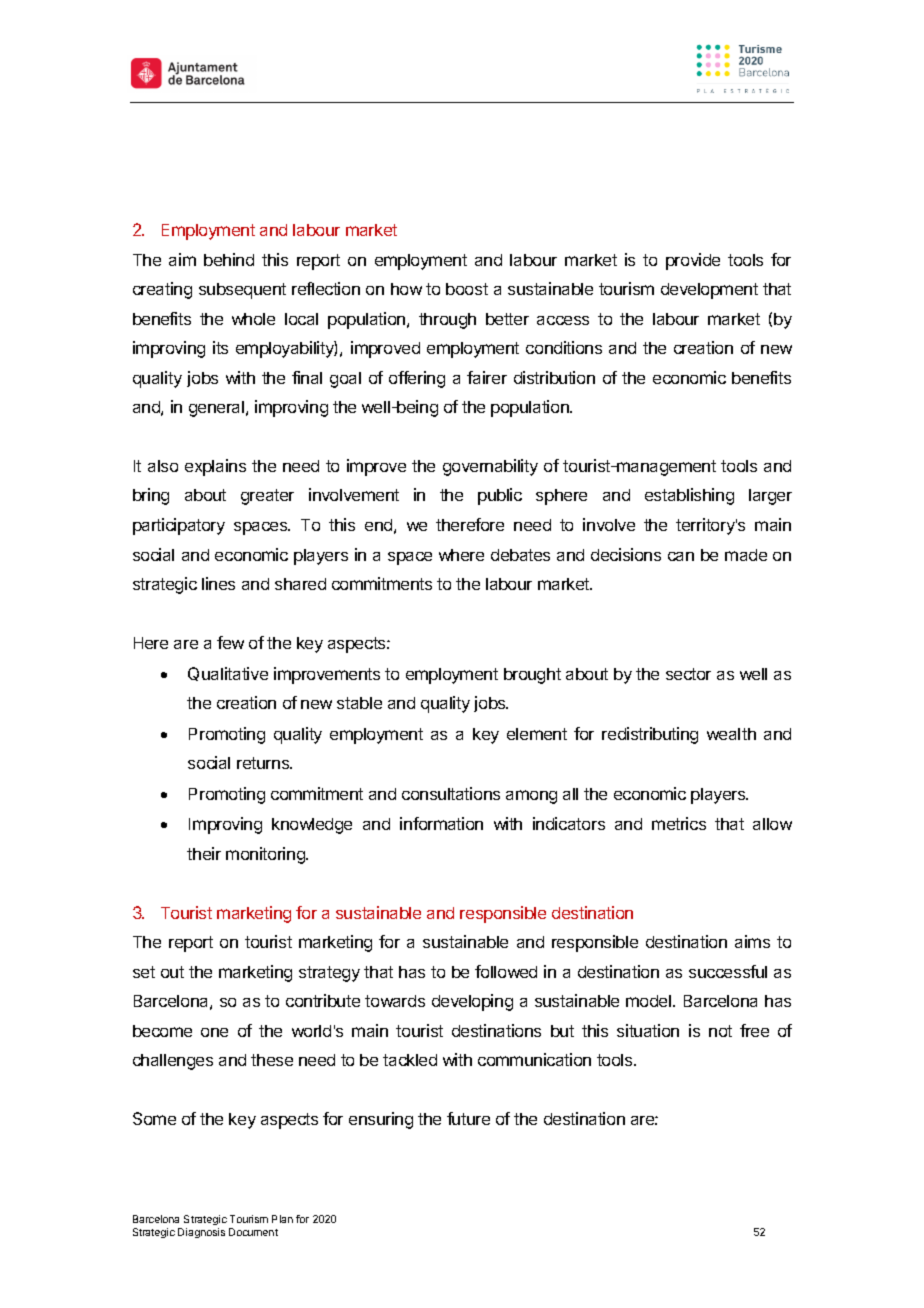  What do you see at coordinates (214, 1032) in the screenshot?
I see `one` at bounding box center [214, 1032].
